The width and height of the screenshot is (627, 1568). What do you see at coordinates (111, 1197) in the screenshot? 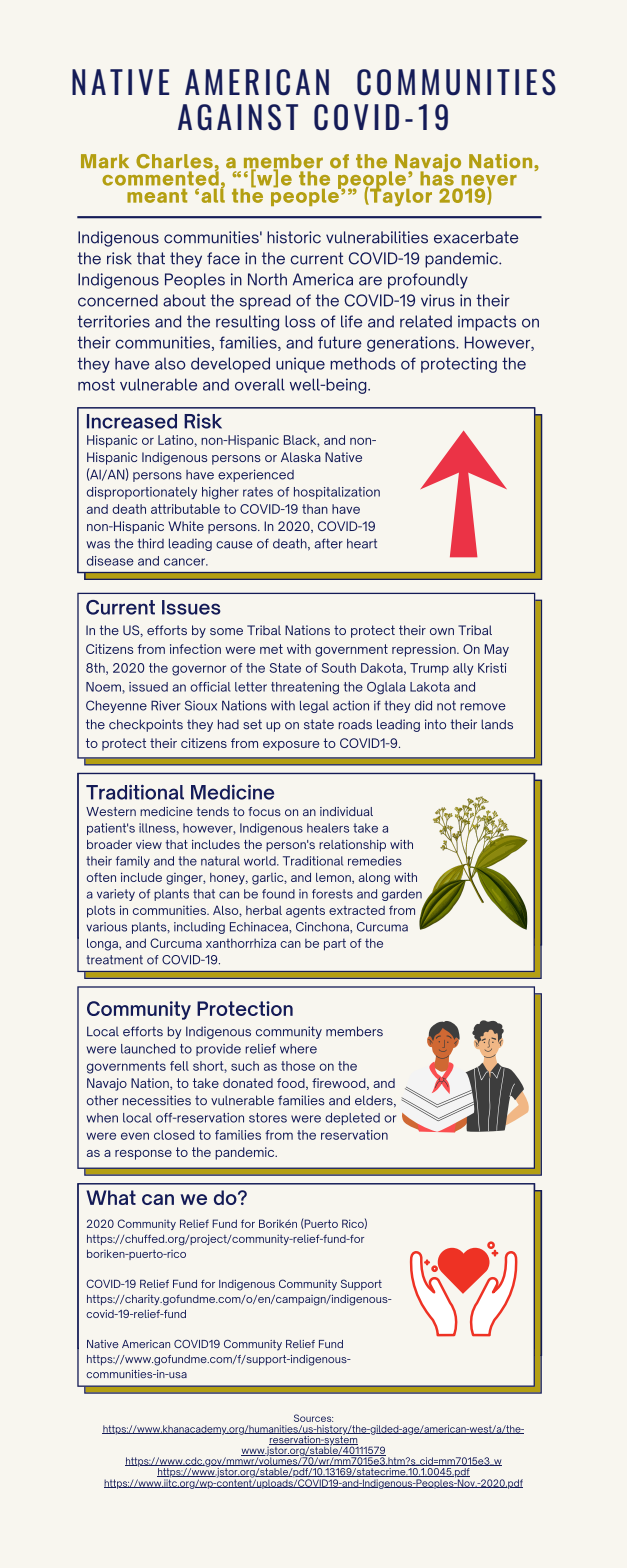
I see `What` at bounding box center [111, 1197].
